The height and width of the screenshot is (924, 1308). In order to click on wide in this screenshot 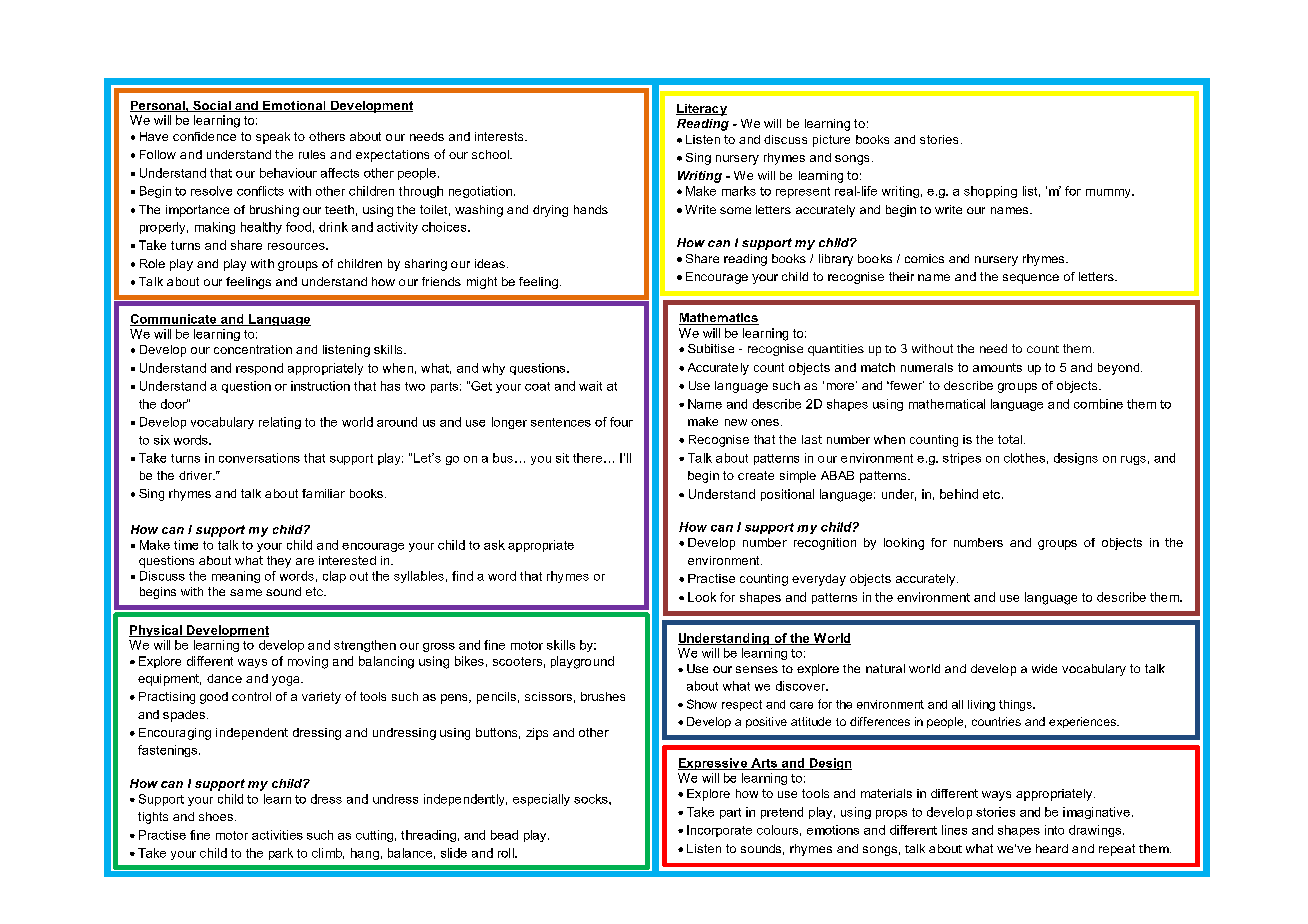, I will do `click(1044, 668)`.
